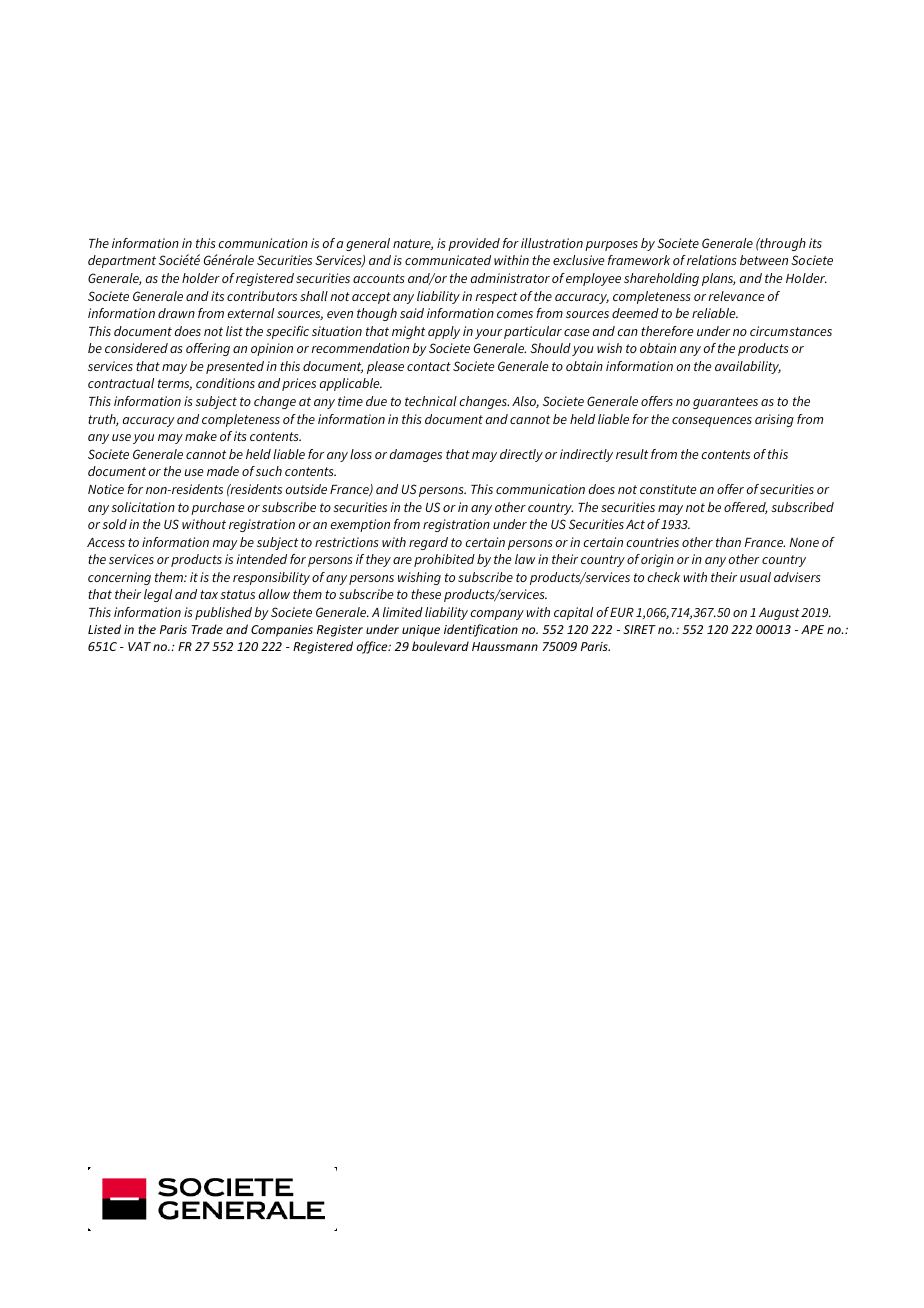 This screenshot has width=924, height=1308. I want to click on communicated, so click(448, 260).
